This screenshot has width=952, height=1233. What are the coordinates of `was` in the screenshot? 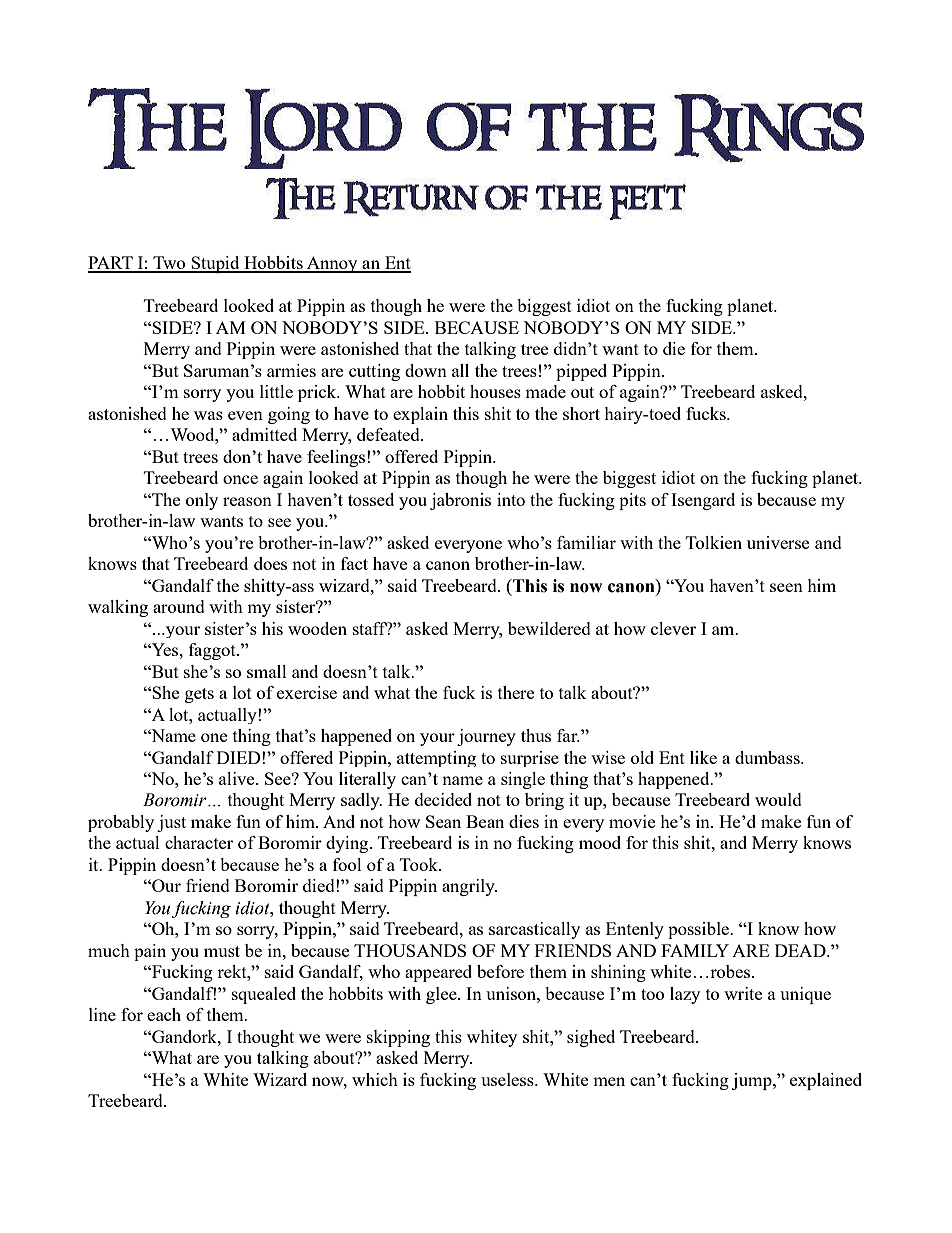 It's located at (208, 415).
